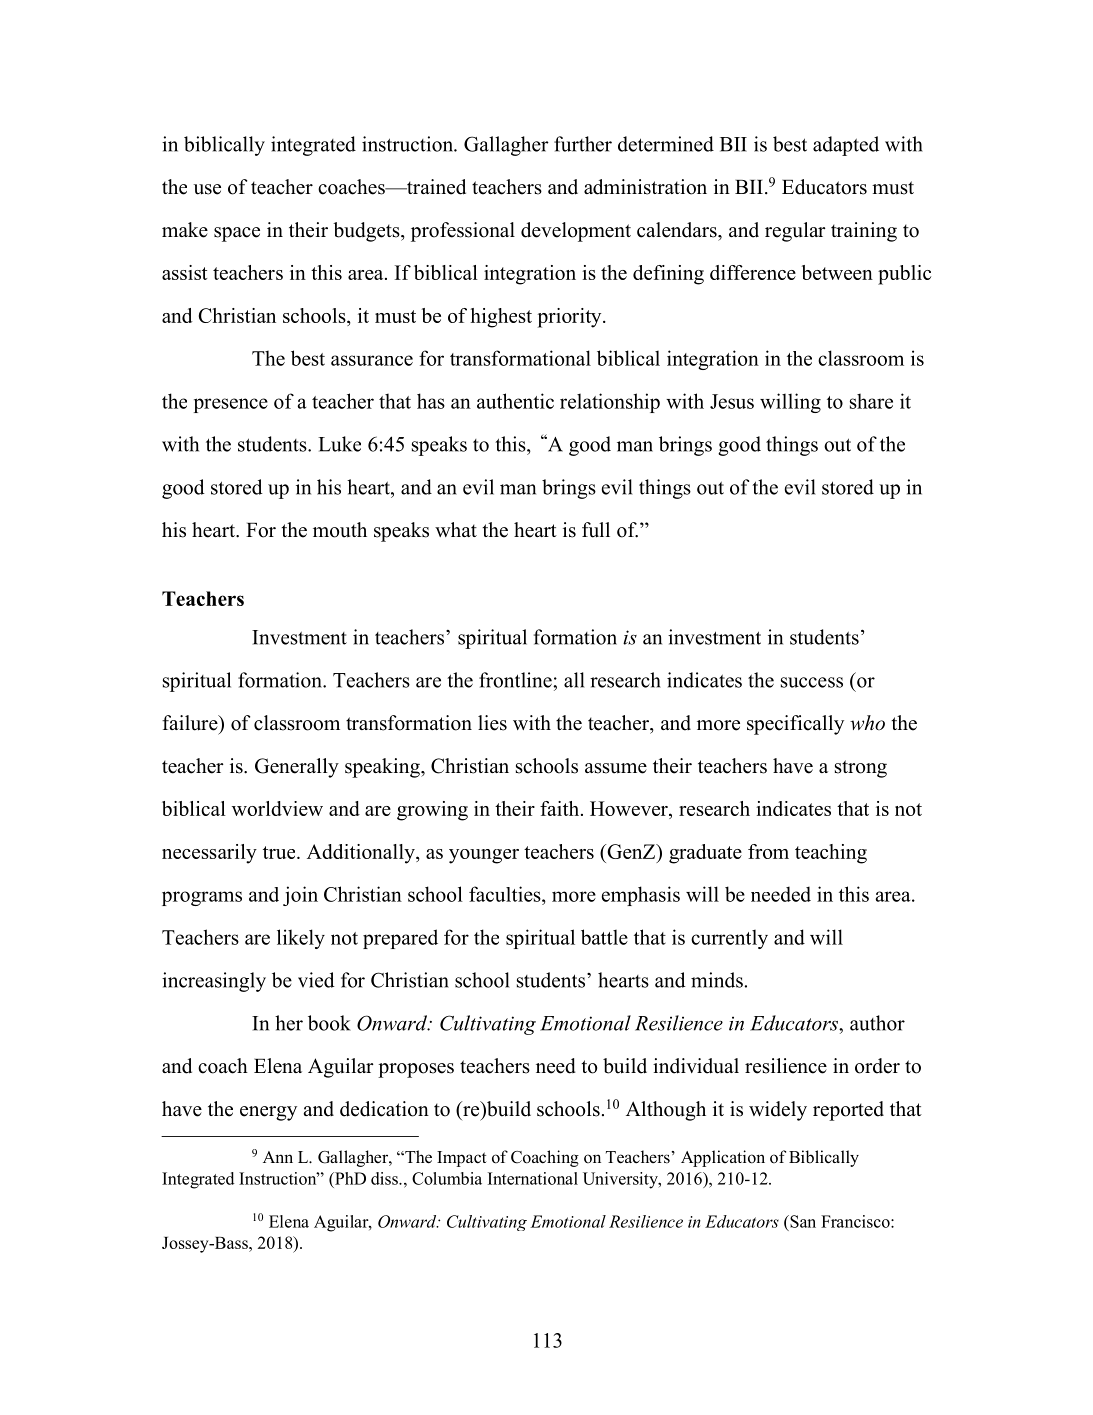  What do you see at coordinates (846, 146) in the page?
I see `adapted` at bounding box center [846, 146].
